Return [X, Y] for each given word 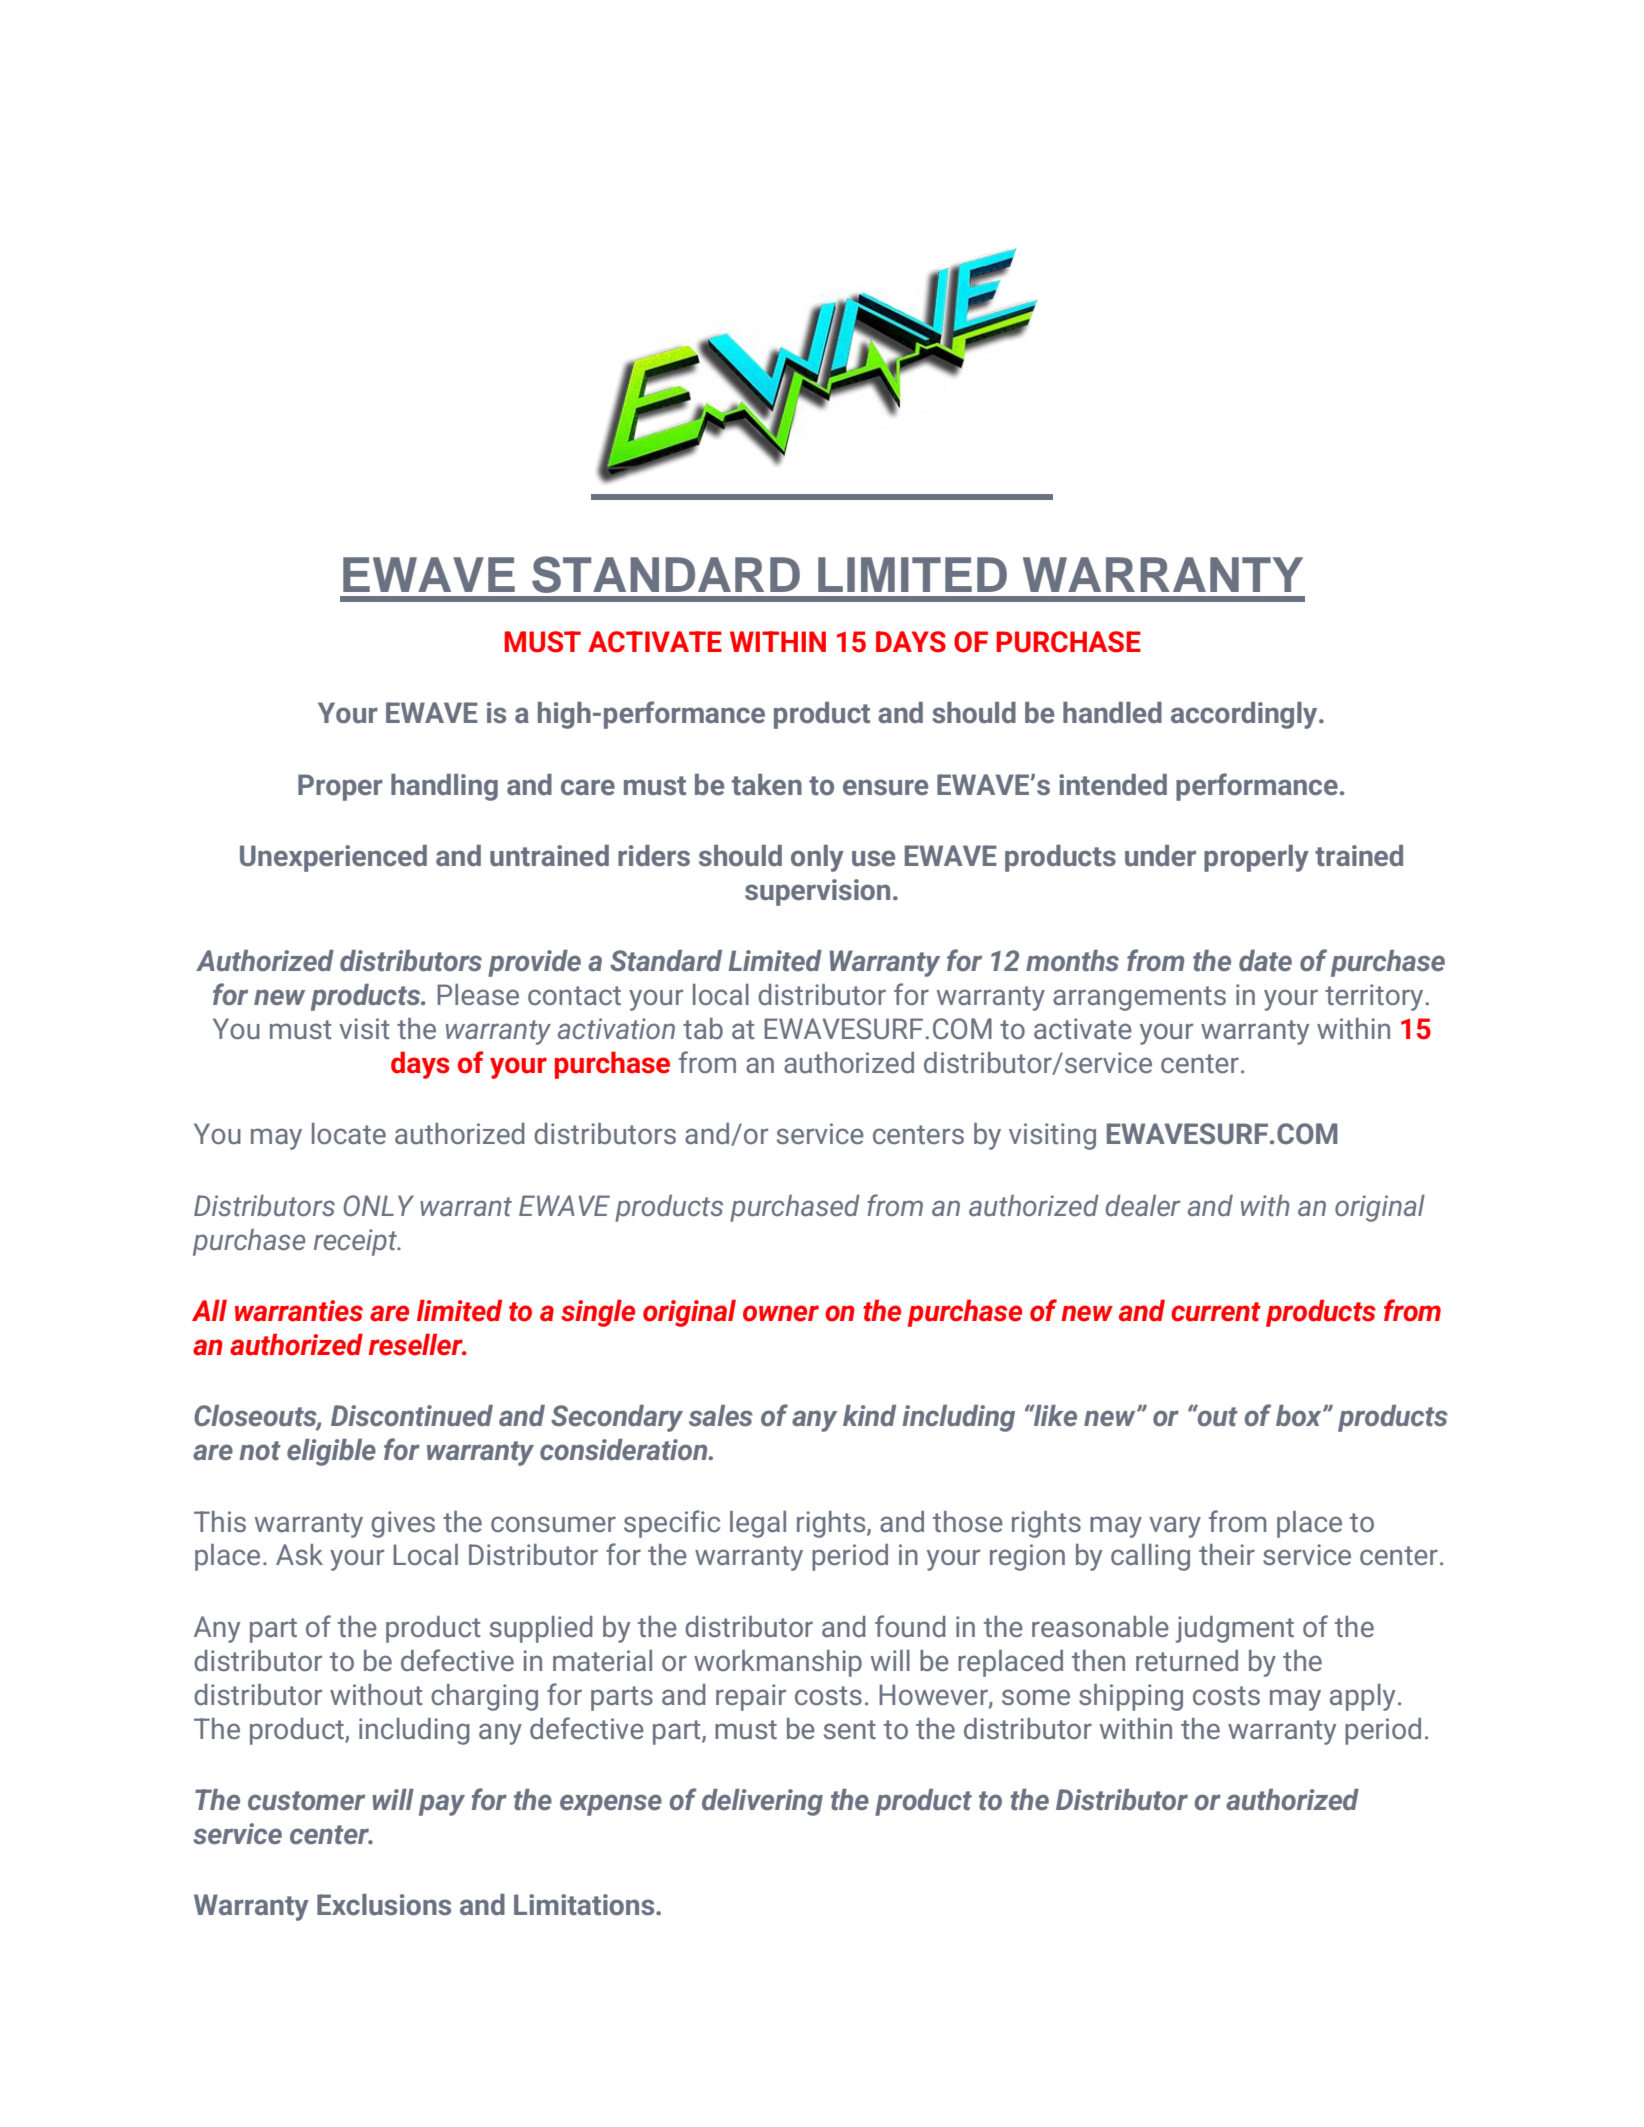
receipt [356, 1242]
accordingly [1245, 715]
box [1300, 1415]
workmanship [778, 1663]
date [1265, 960]
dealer [1143, 1205]
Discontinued [412, 1415]
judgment [1235, 1629]
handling [444, 787]
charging [484, 1697]
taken [767, 784]
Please [478, 994]
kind [869, 1415]
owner [781, 1313]
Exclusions [384, 1905]
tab [703, 1028]
